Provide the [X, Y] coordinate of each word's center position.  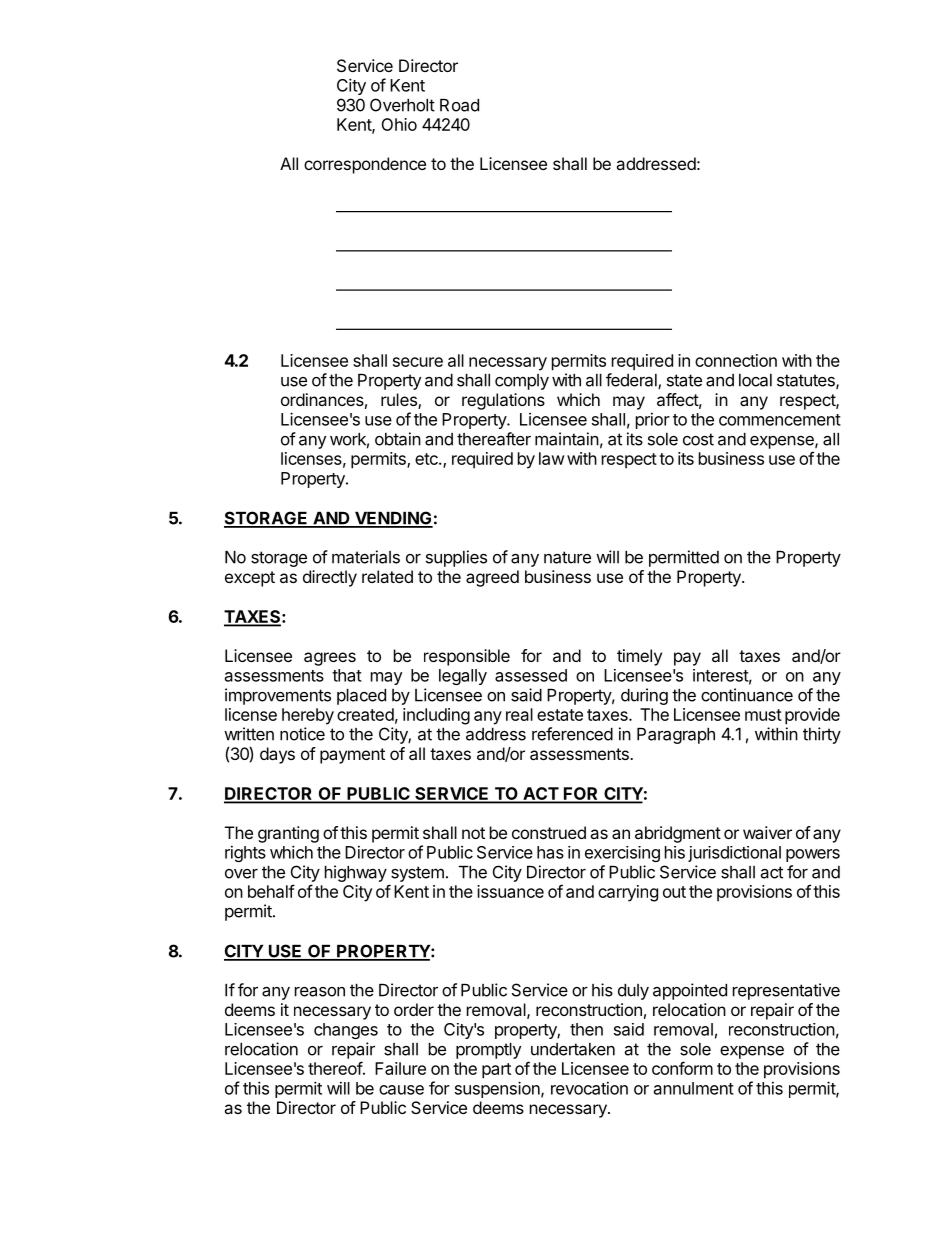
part [496, 1071]
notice [302, 734]
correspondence [365, 165]
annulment [694, 1088]
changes [346, 1031]
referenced [572, 734]
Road [459, 105]
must [763, 715]
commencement [780, 420]
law [551, 458]
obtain [398, 439]
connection [736, 360]
